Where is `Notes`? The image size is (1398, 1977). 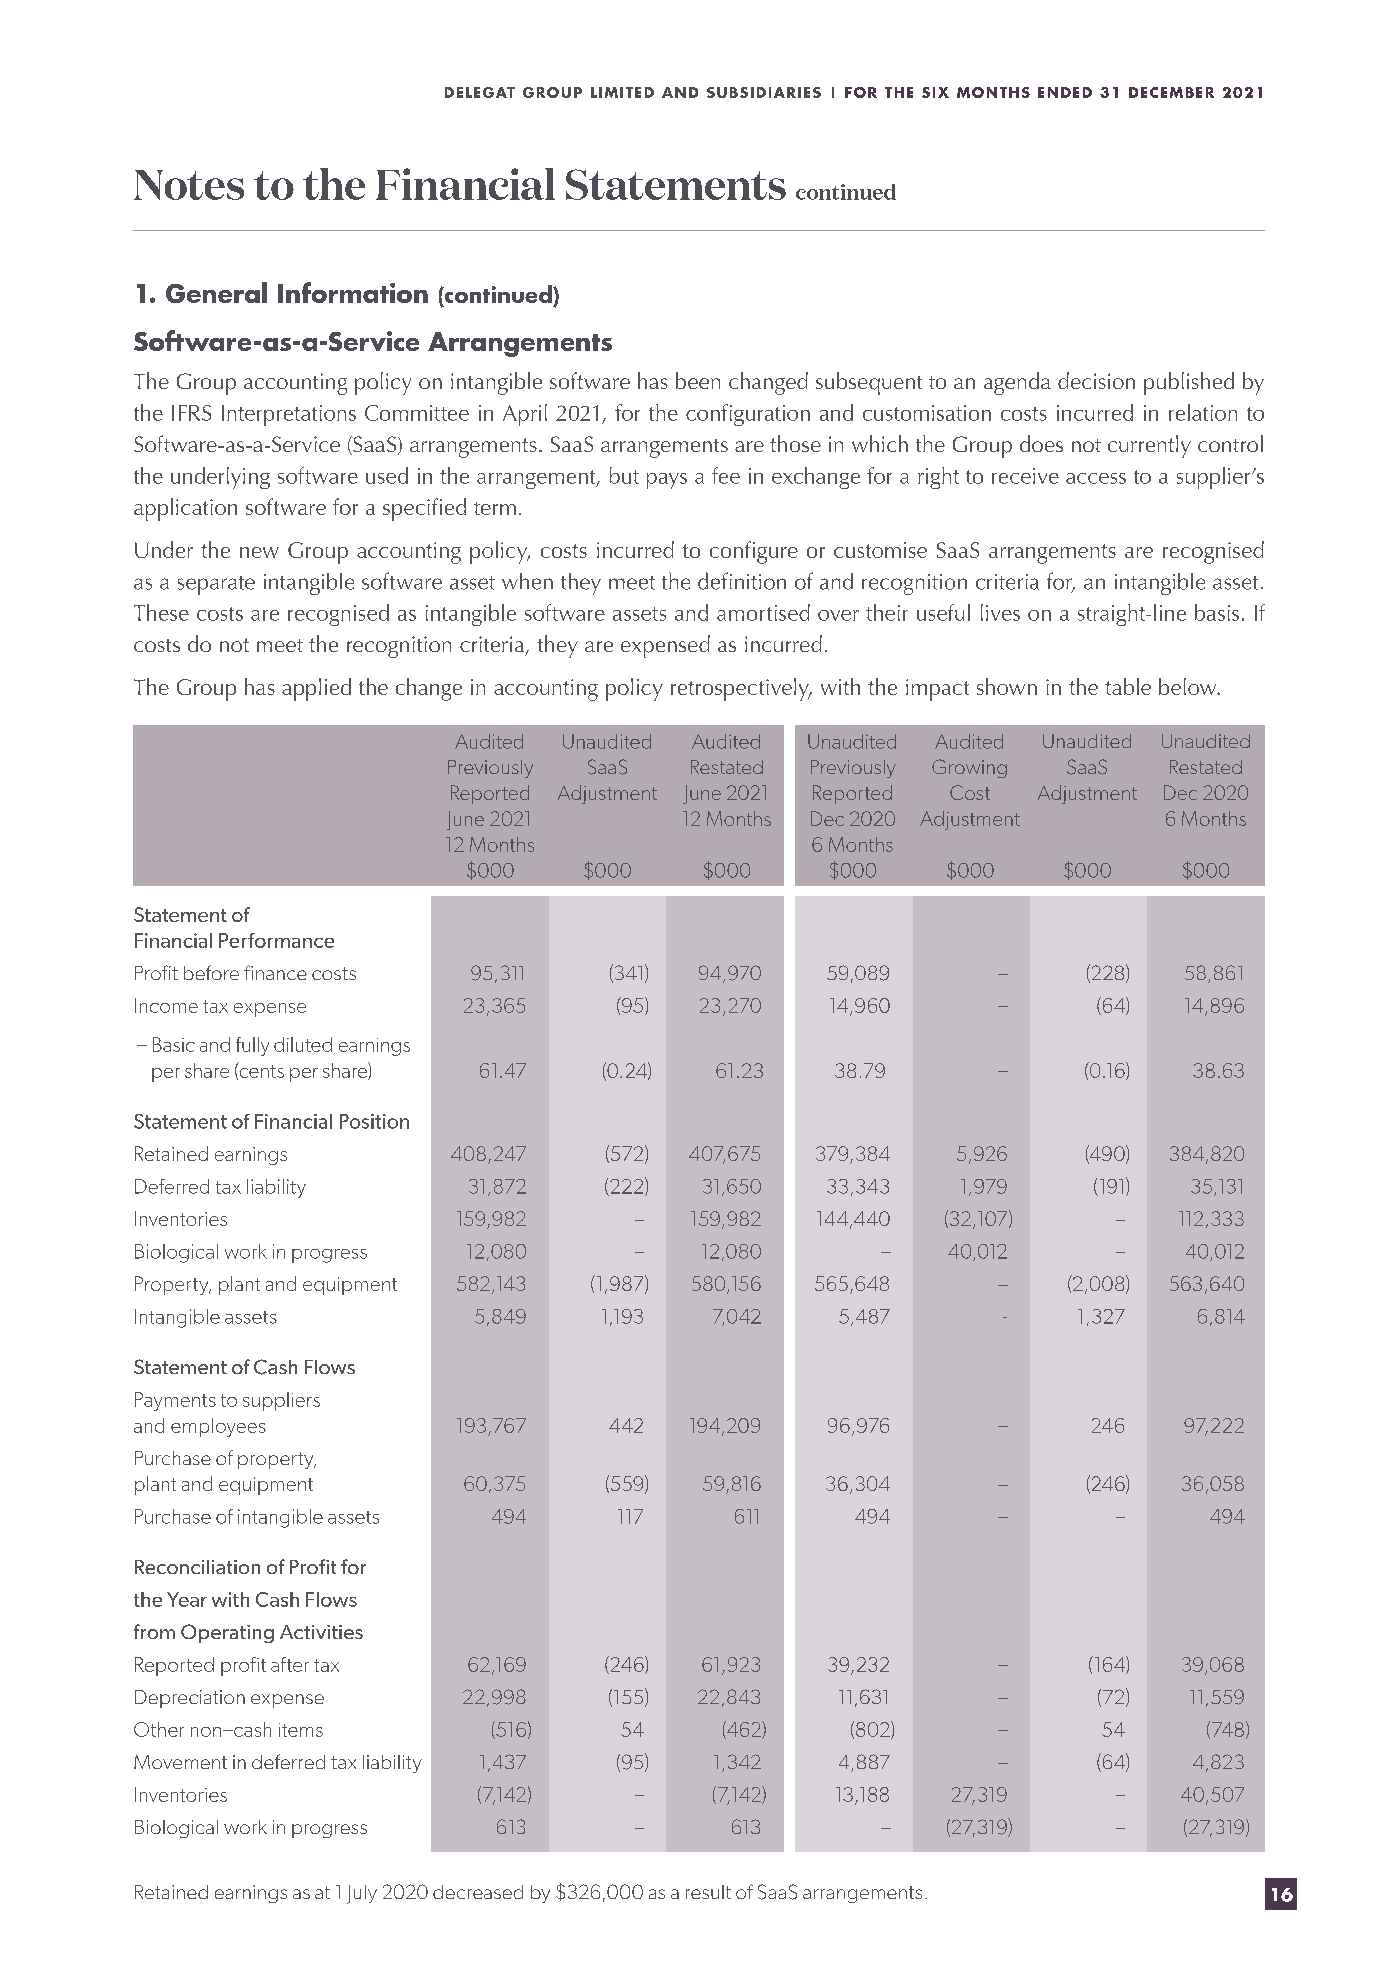 Notes is located at coordinates (189, 185).
